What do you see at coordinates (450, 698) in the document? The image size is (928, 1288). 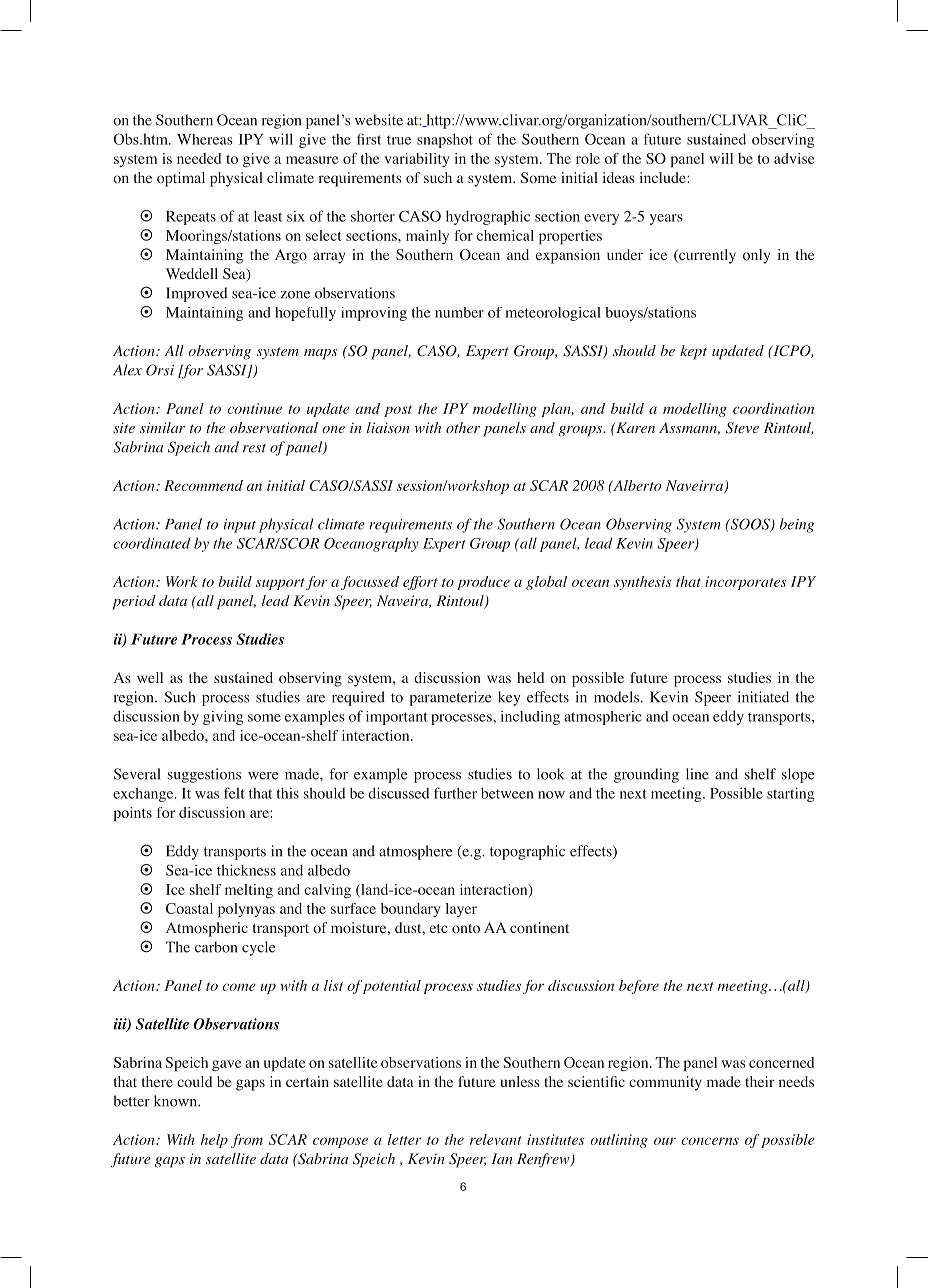 I see `parameterize` at bounding box center [450, 698].
